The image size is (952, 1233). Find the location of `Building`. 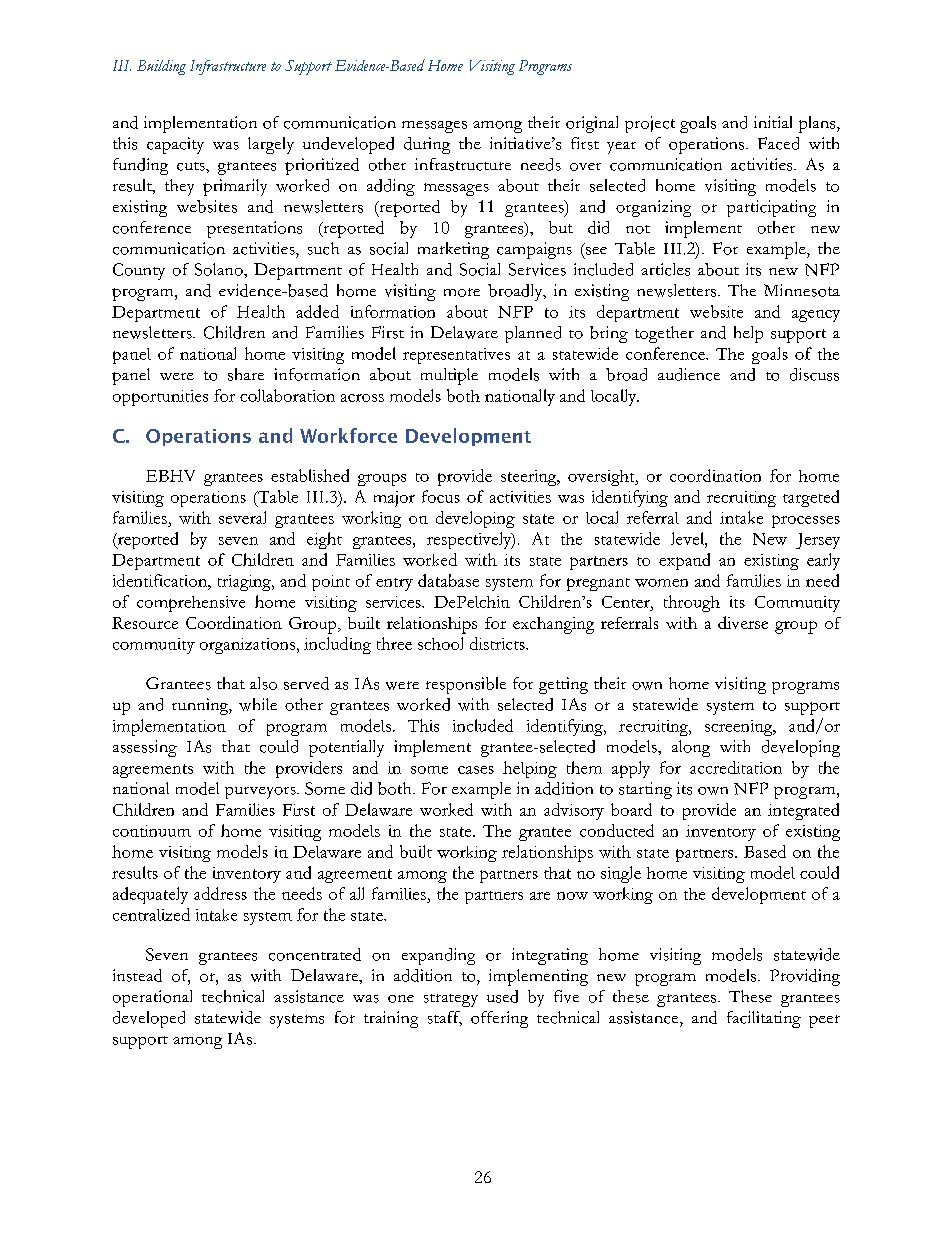

Building is located at coordinates (161, 67).
